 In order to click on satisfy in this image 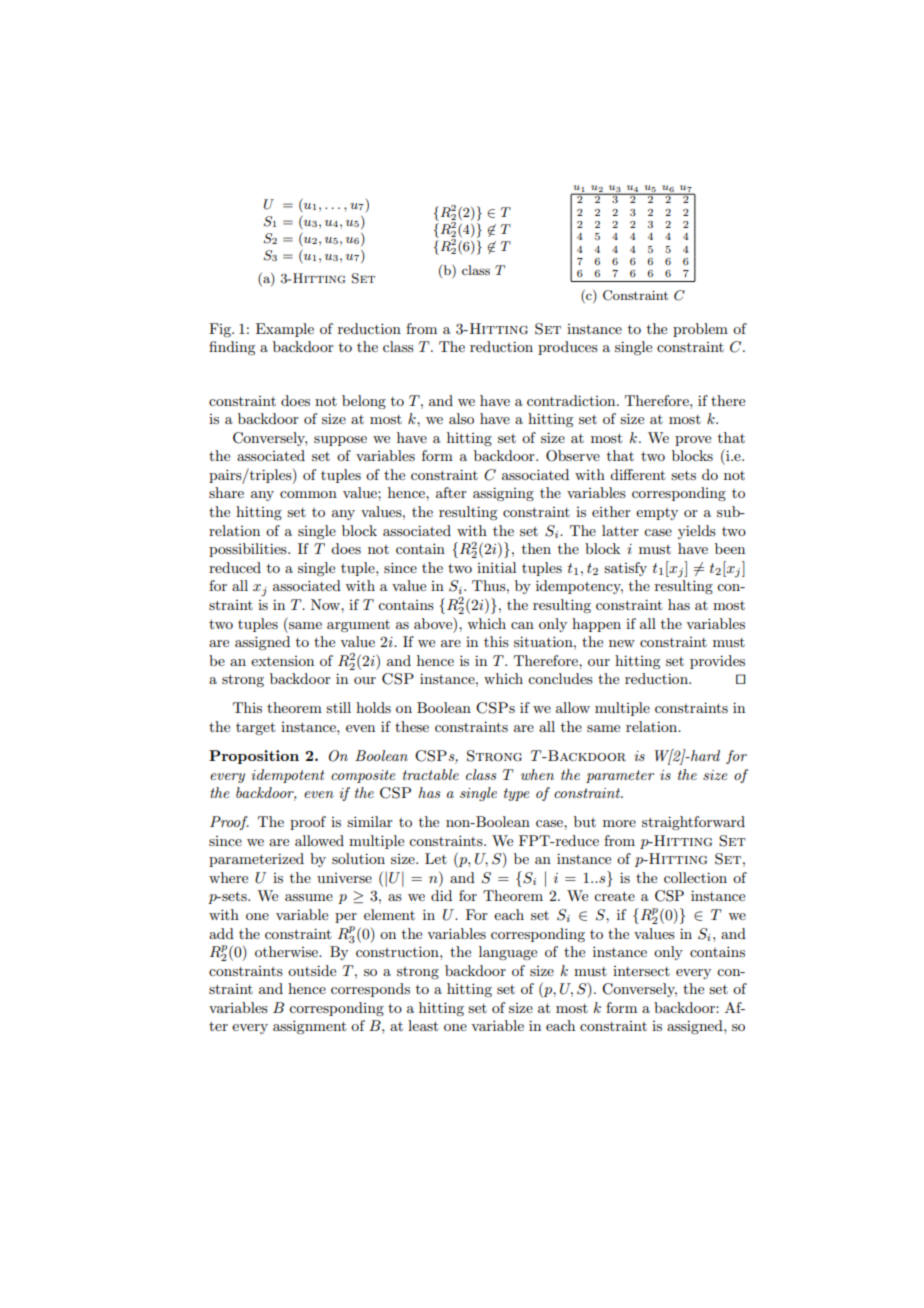, I will do `click(625, 569)`.
